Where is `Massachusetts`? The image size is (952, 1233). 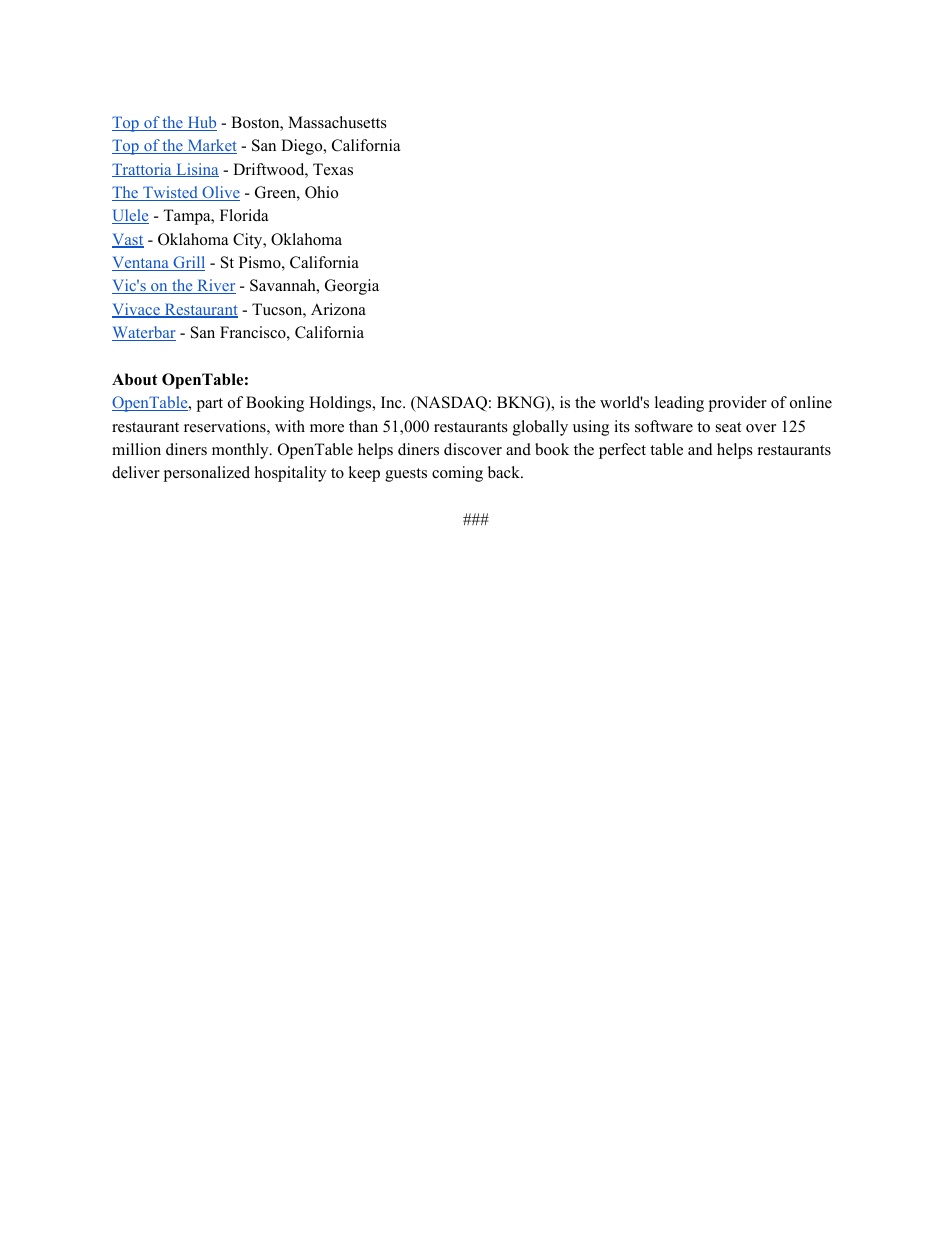 Massachusetts is located at coordinates (337, 122).
